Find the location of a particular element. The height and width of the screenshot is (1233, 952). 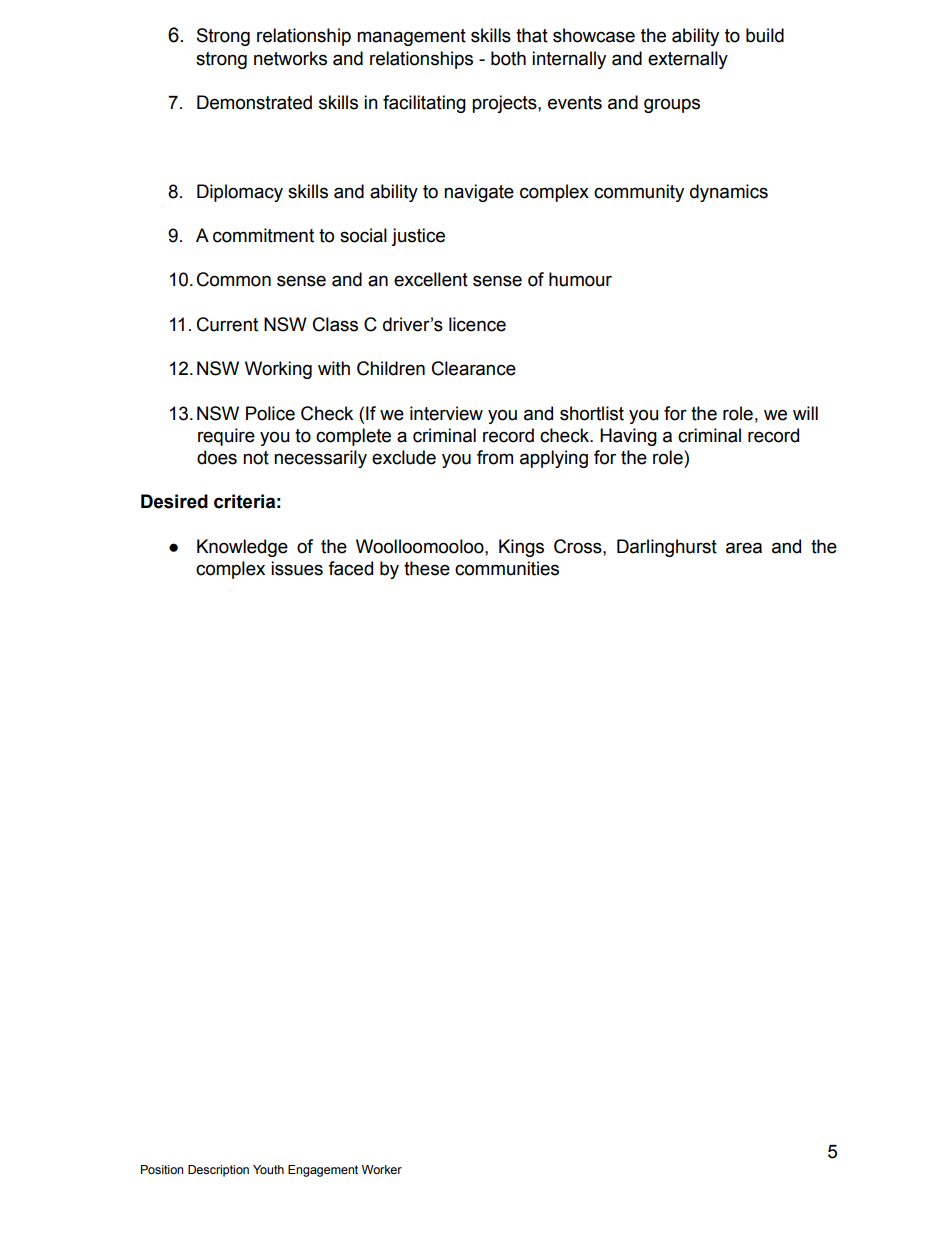

communities is located at coordinates (507, 568).
